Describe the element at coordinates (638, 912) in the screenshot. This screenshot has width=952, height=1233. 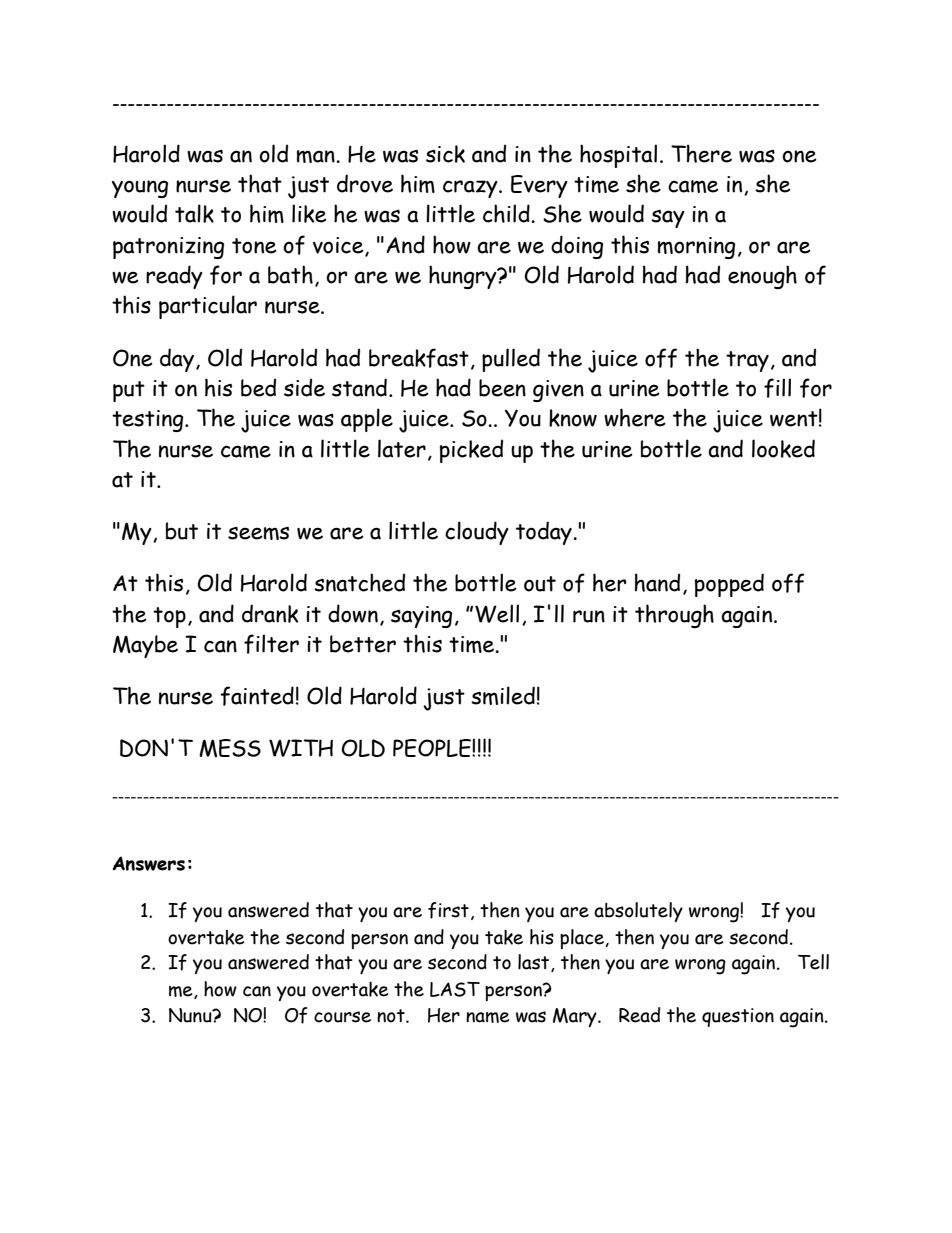
I see `absolutely` at that location.
